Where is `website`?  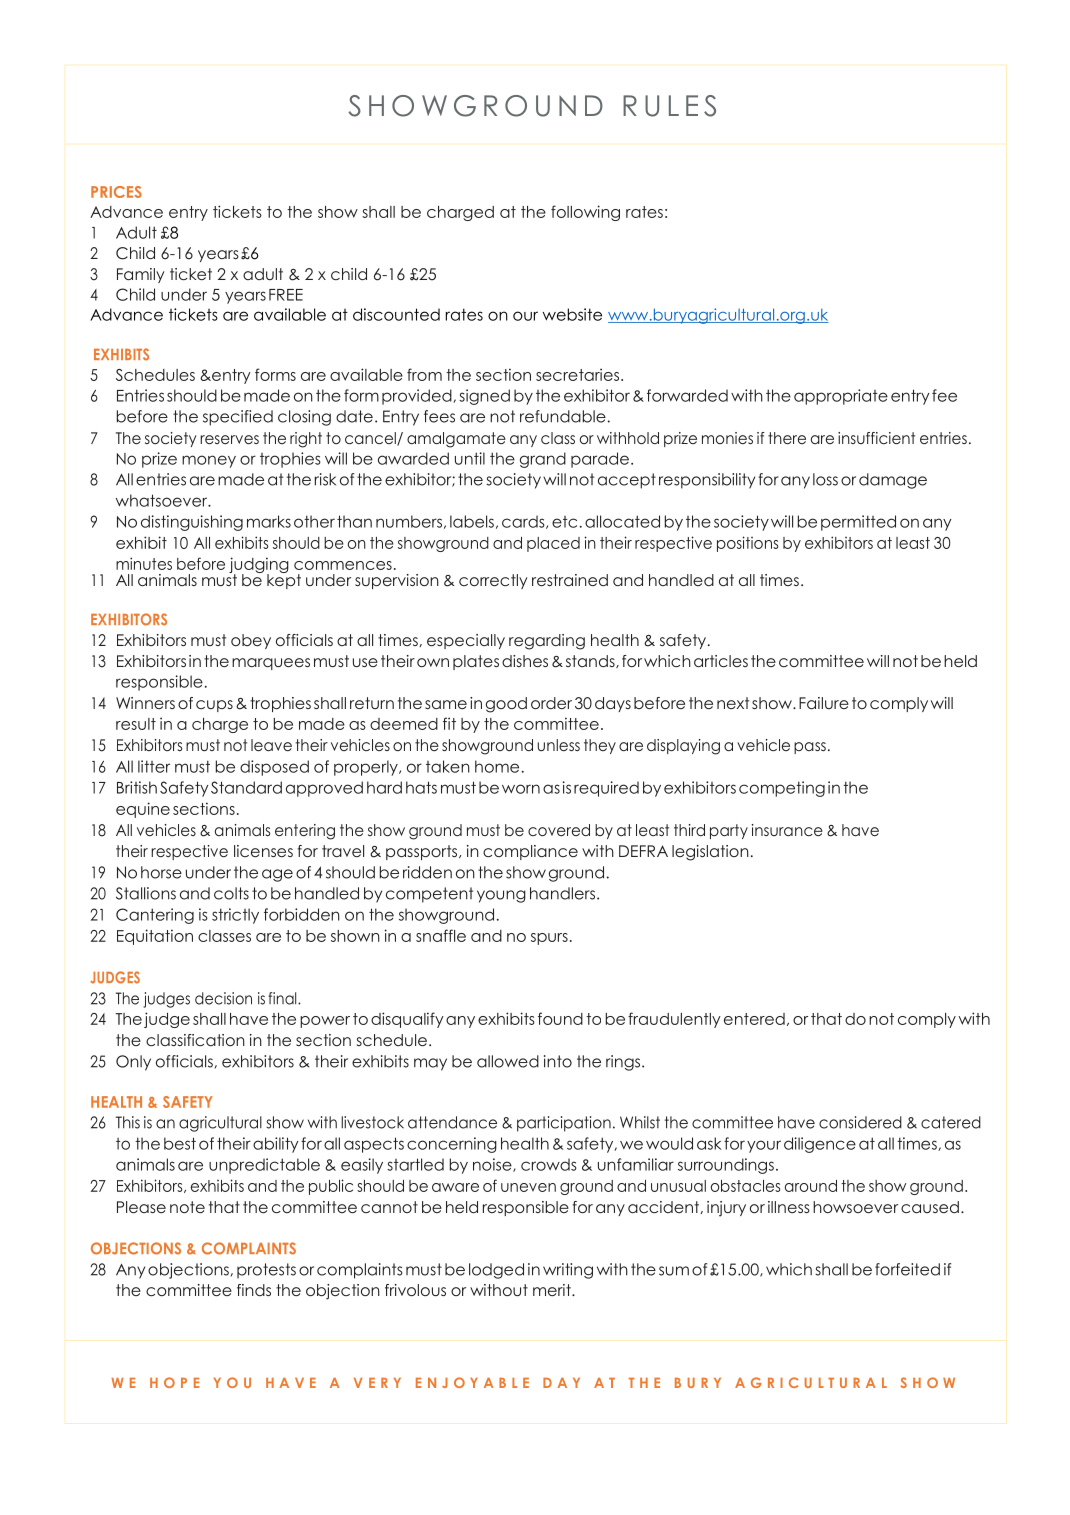
website is located at coordinates (572, 314).
